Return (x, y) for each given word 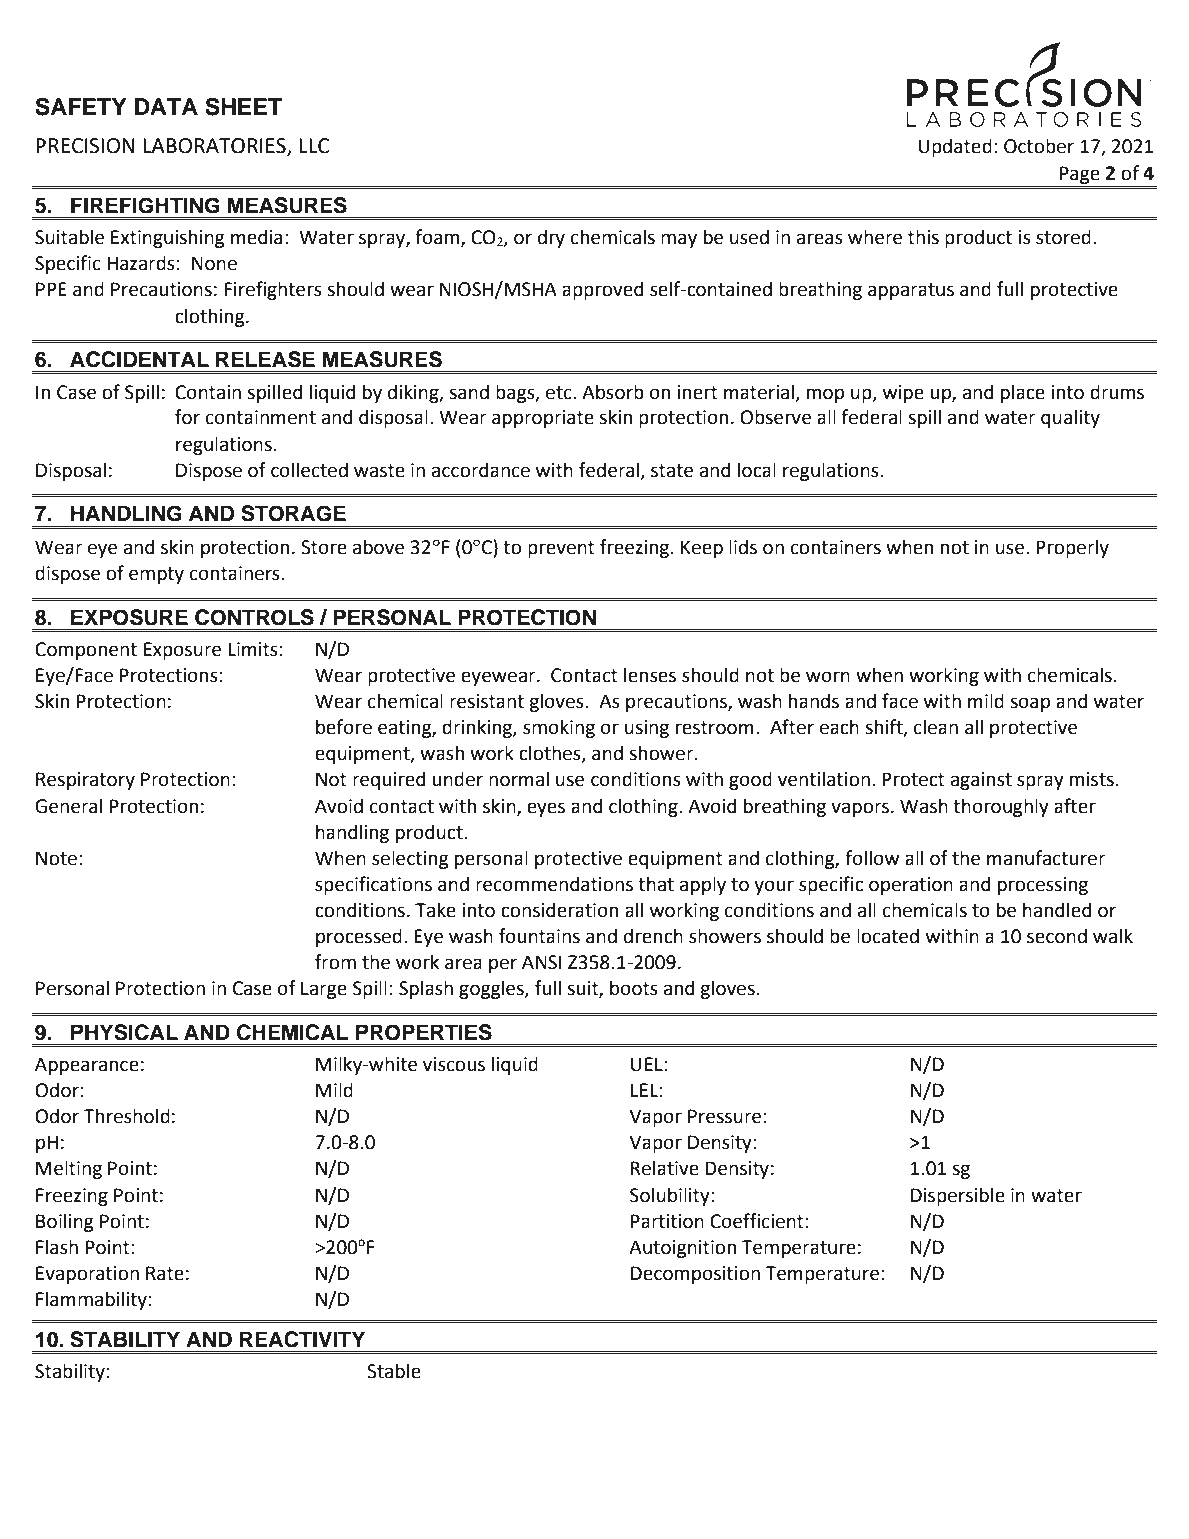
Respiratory (85, 781)
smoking (559, 728)
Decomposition (695, 1275)
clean (936, 727)
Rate (165, 1273)
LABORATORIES (215, 147)
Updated (955, 147)
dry (551, 238)
